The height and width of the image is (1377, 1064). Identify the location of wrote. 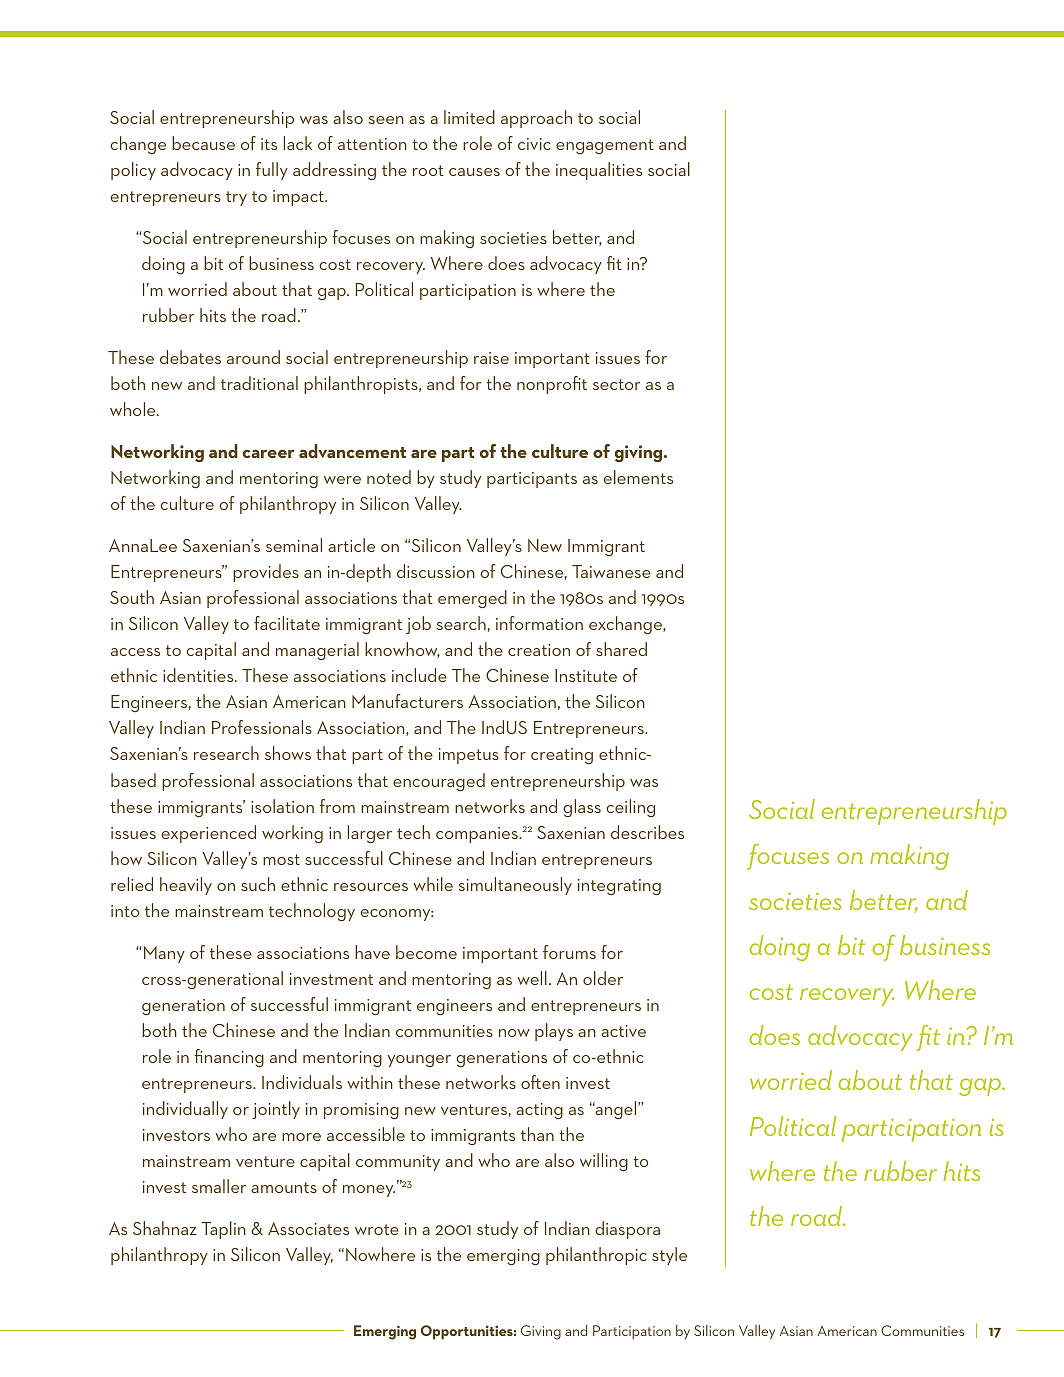
(377, 1229).
